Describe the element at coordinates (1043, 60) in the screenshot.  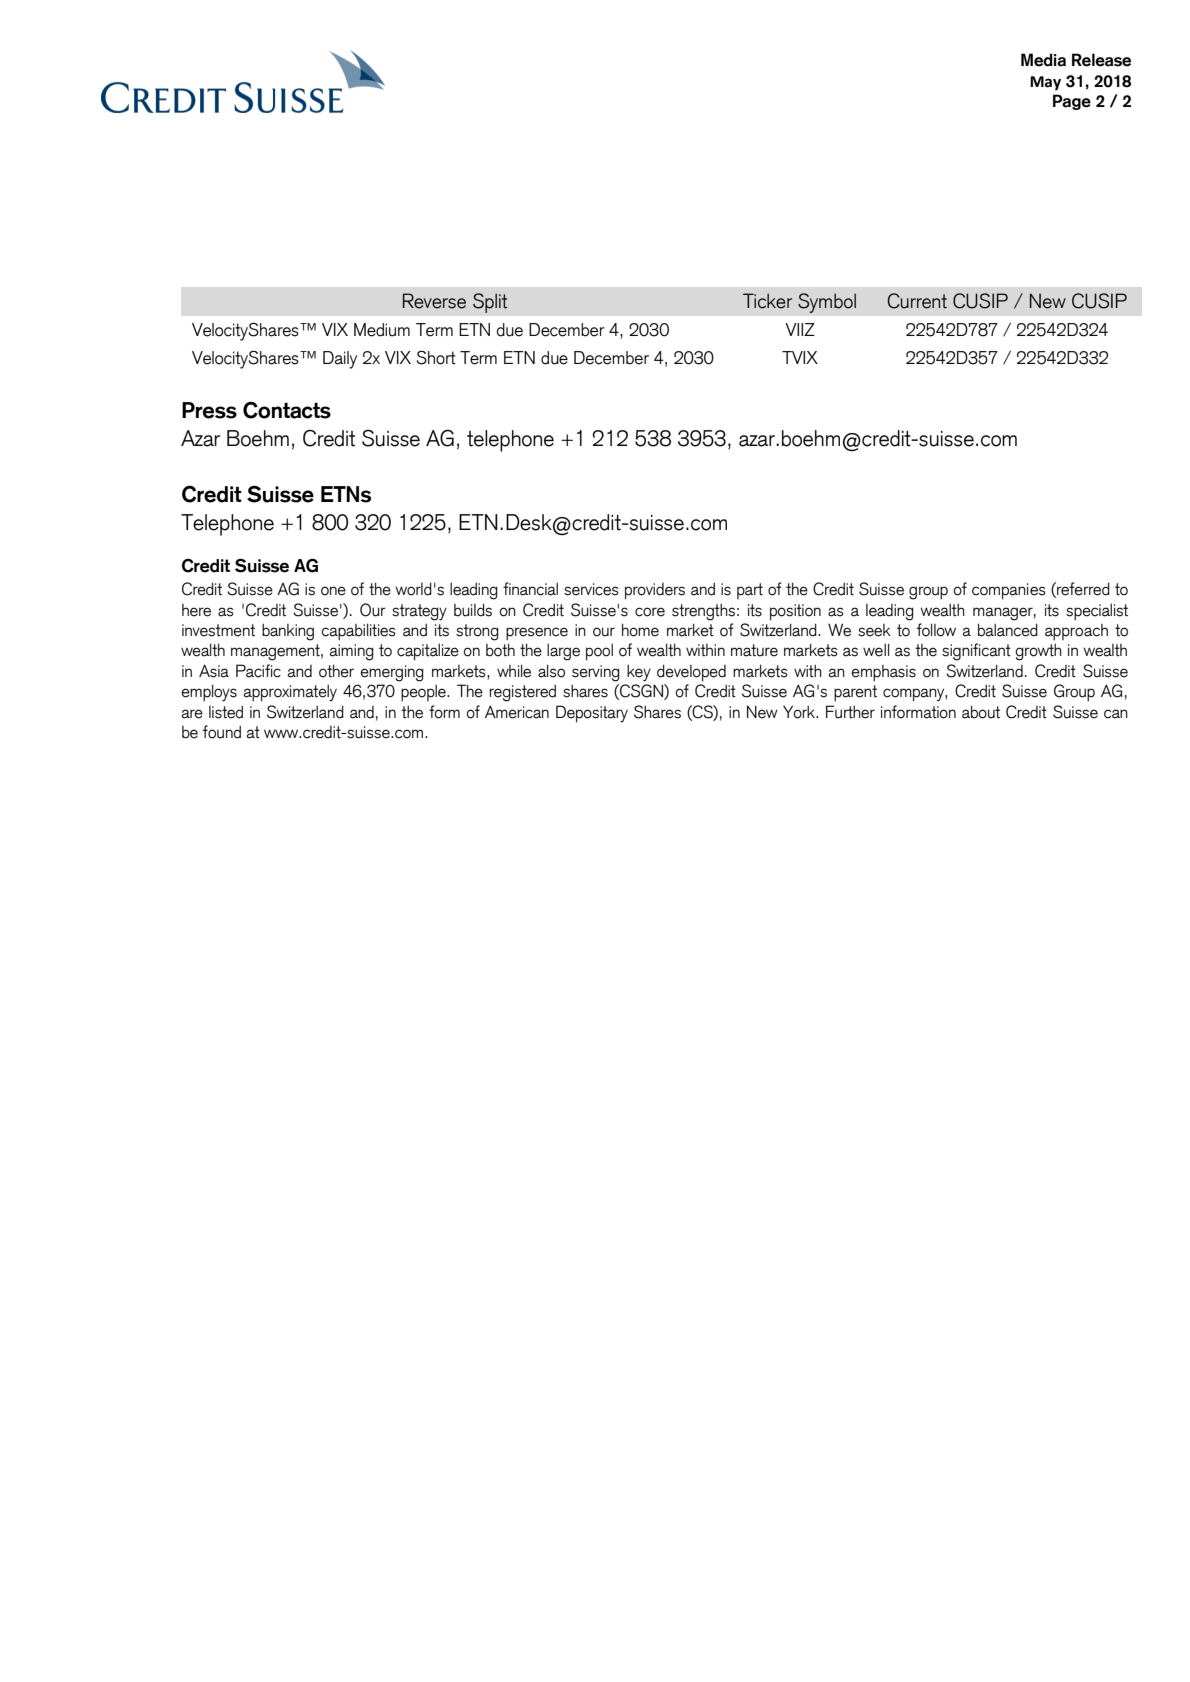
I see `Media` at that location.
